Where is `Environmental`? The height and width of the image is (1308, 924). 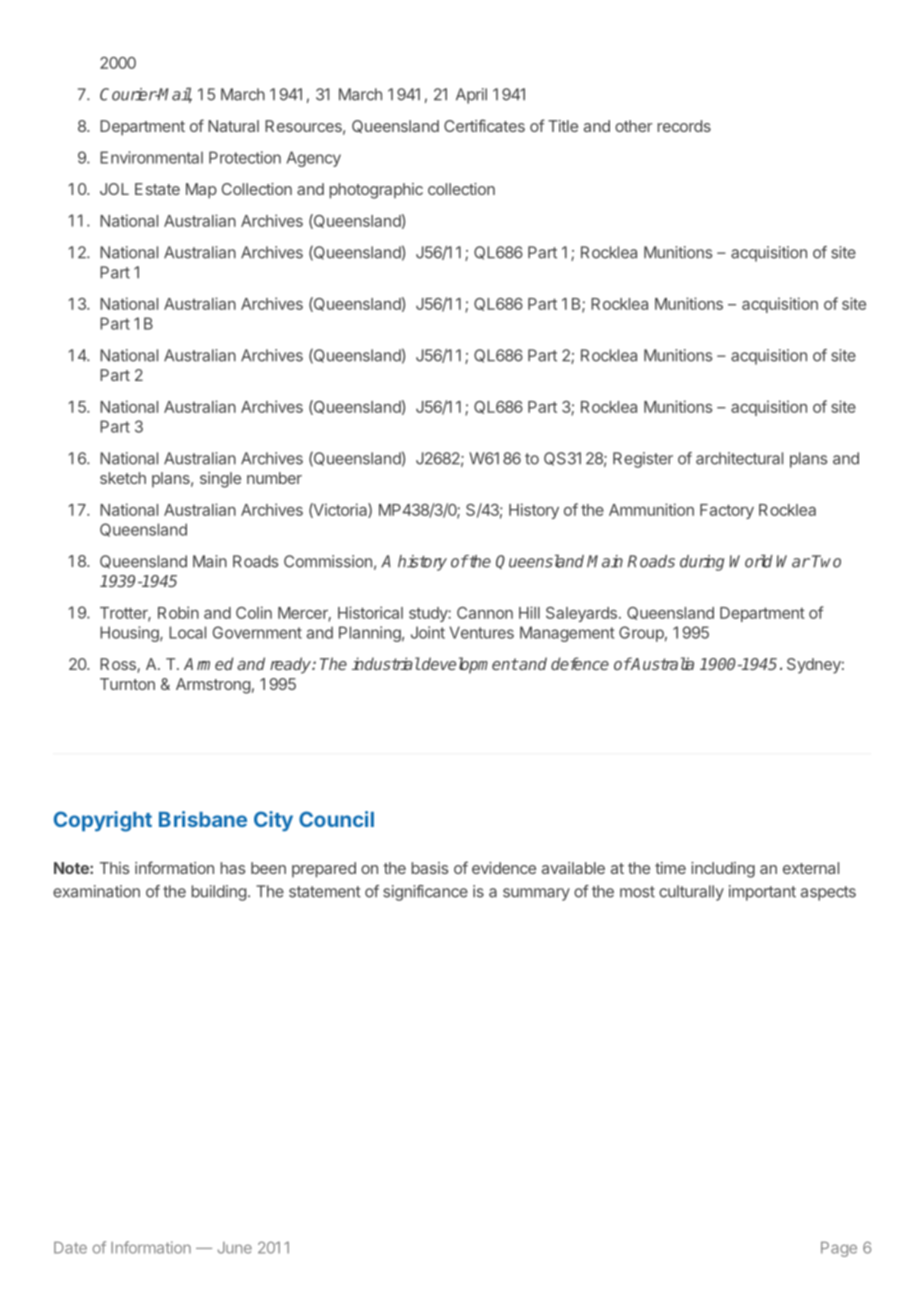 Environmental is located at coordinates (151, 157).
